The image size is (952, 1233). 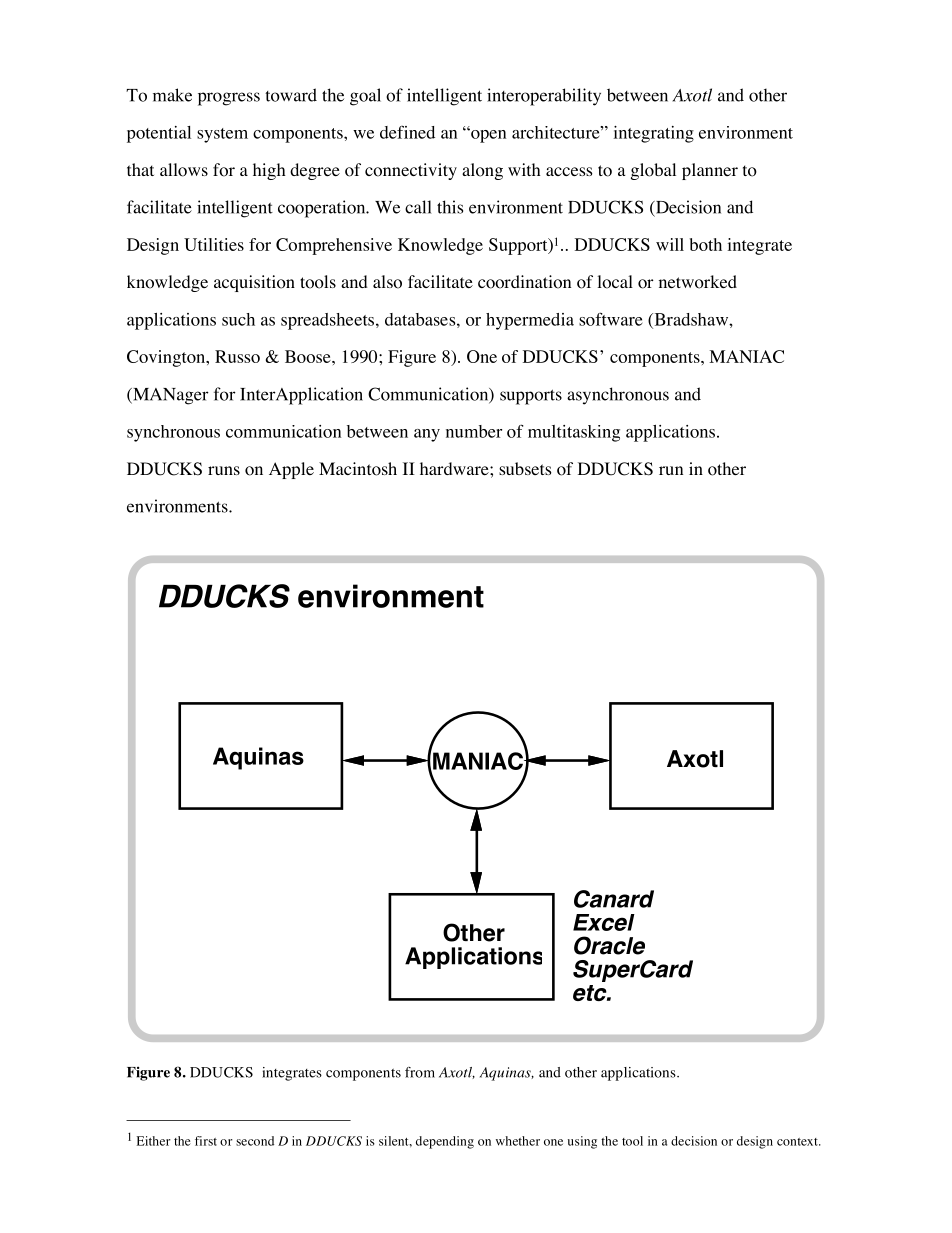 What do you see at coordinates (206, 1141) in the screenshot?
I see `first` at bounding box center [206, 1141].
